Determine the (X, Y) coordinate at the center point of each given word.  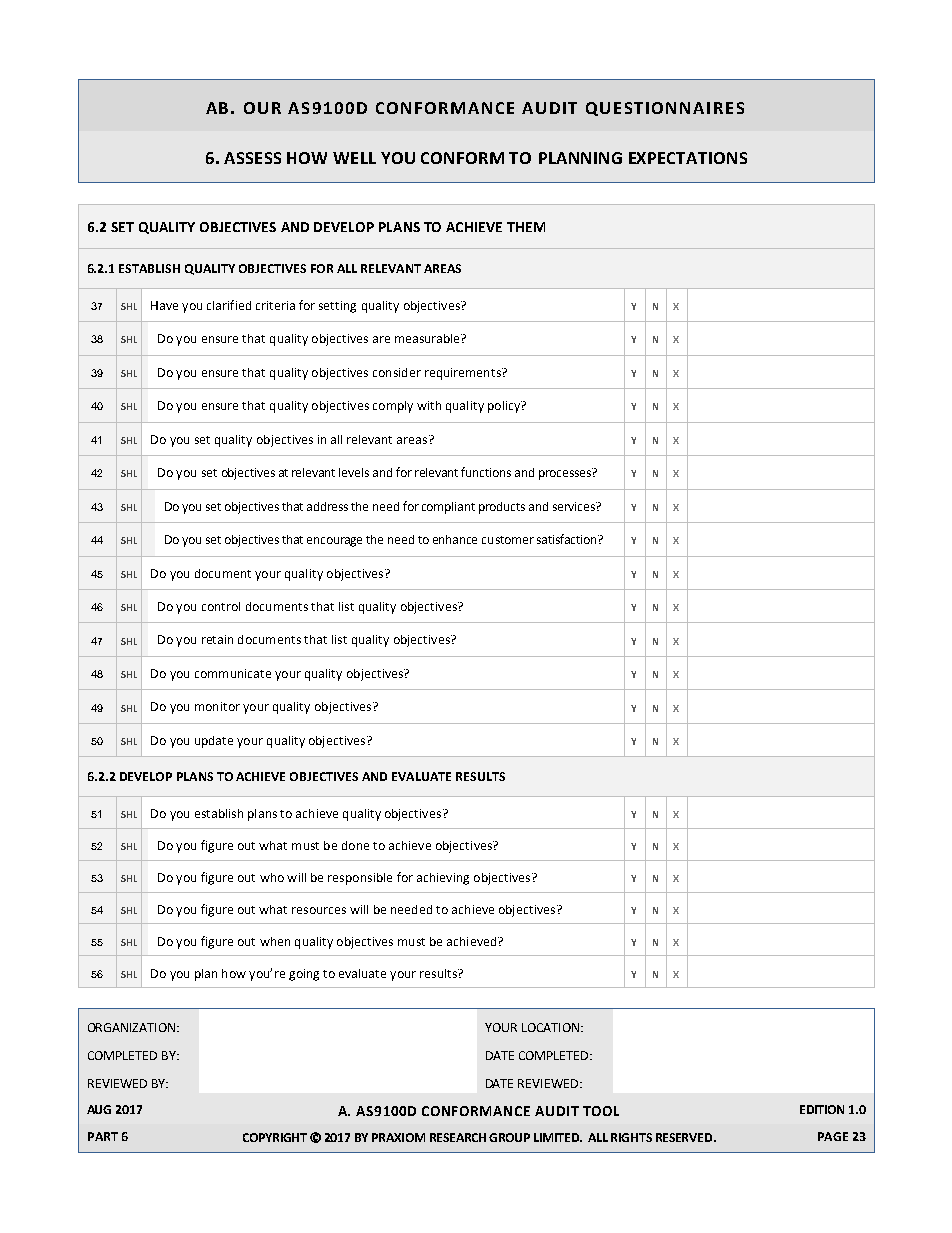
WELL (354, 158)
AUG (99, 1109)
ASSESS (252, 158)
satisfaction (568, 539)
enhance (455, 539)
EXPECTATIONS (688, 158)
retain (217, 639)
